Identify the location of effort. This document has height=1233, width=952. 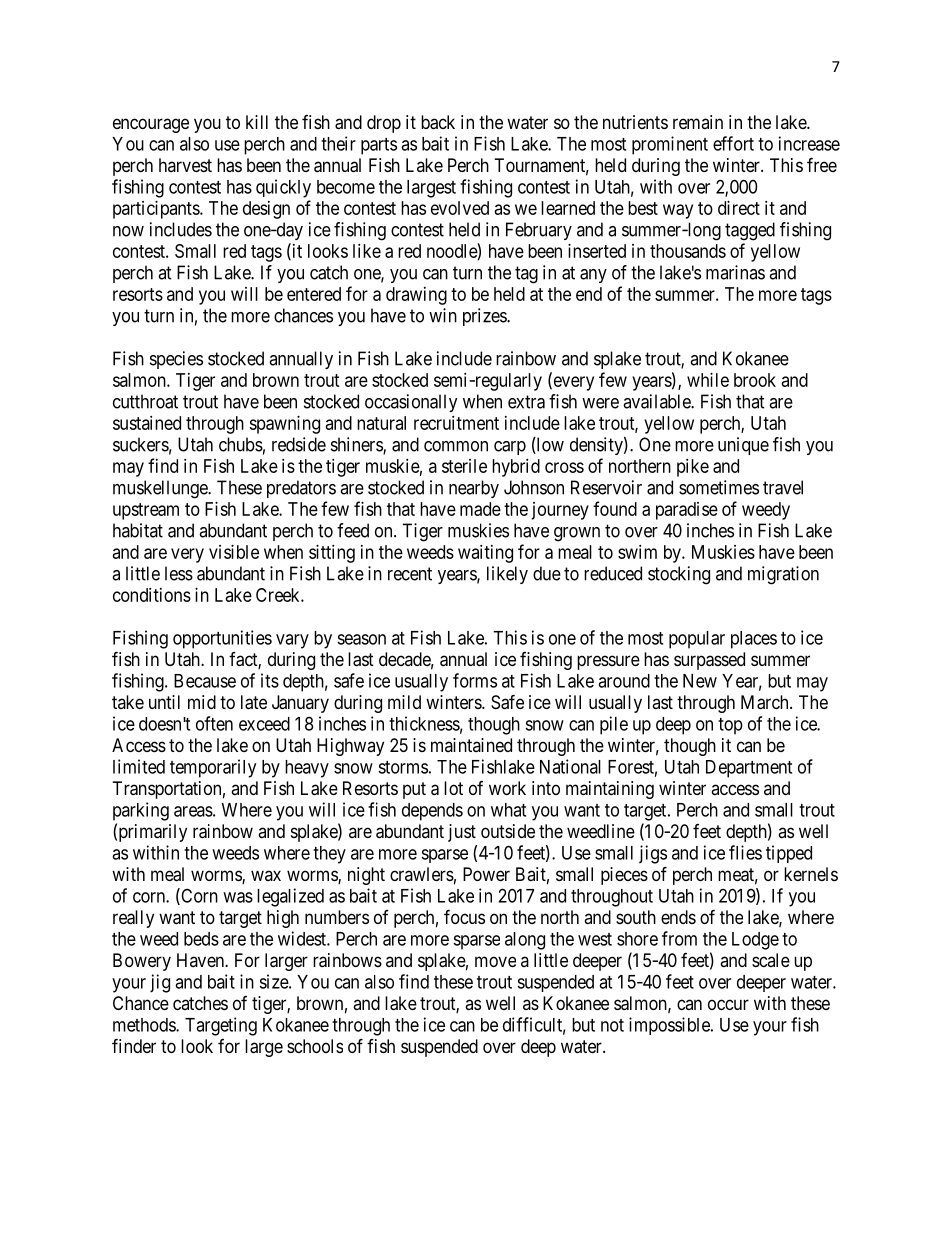
(733, 143).
